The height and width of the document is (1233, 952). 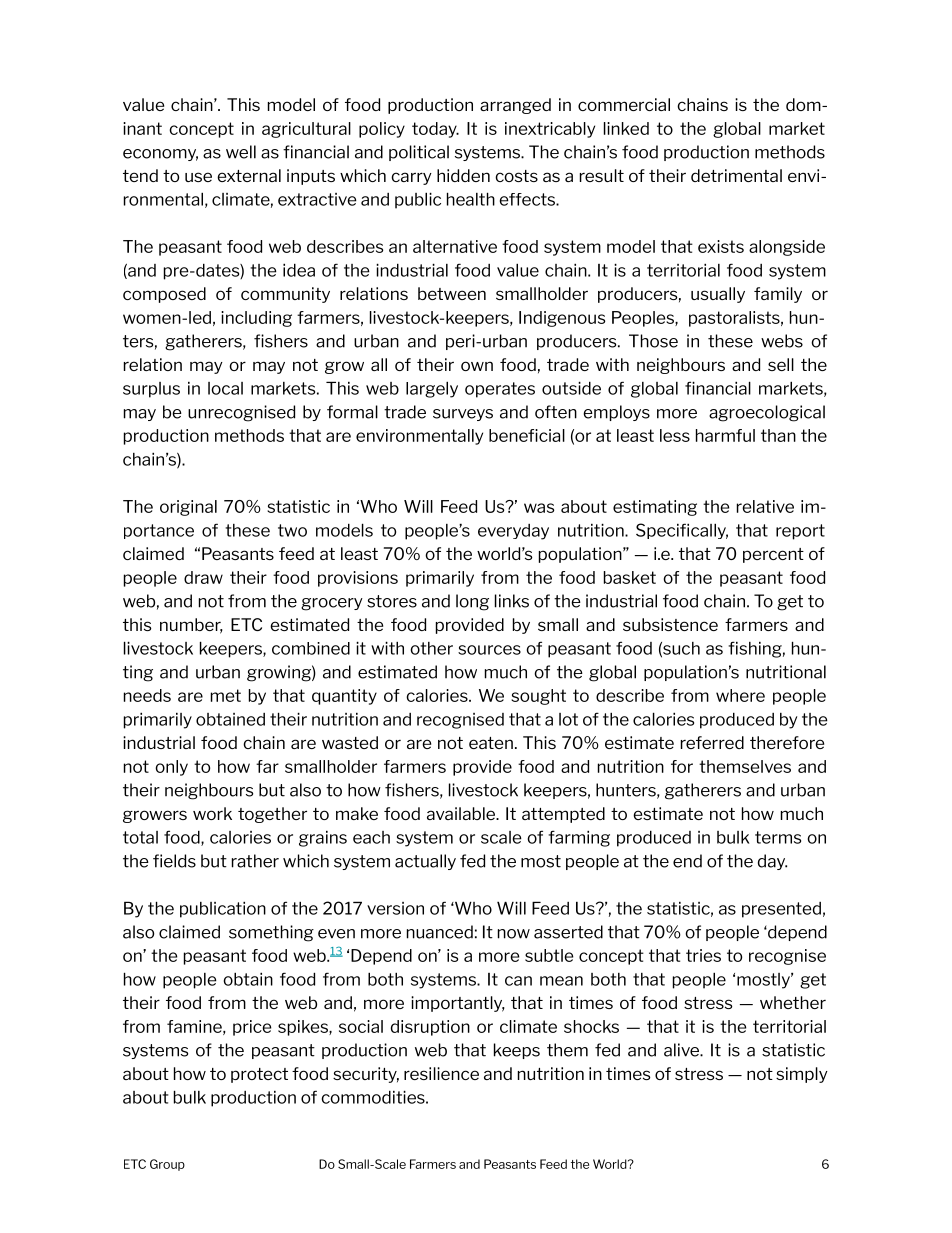 I want to click on Group, so click(x=167, y=1165).
